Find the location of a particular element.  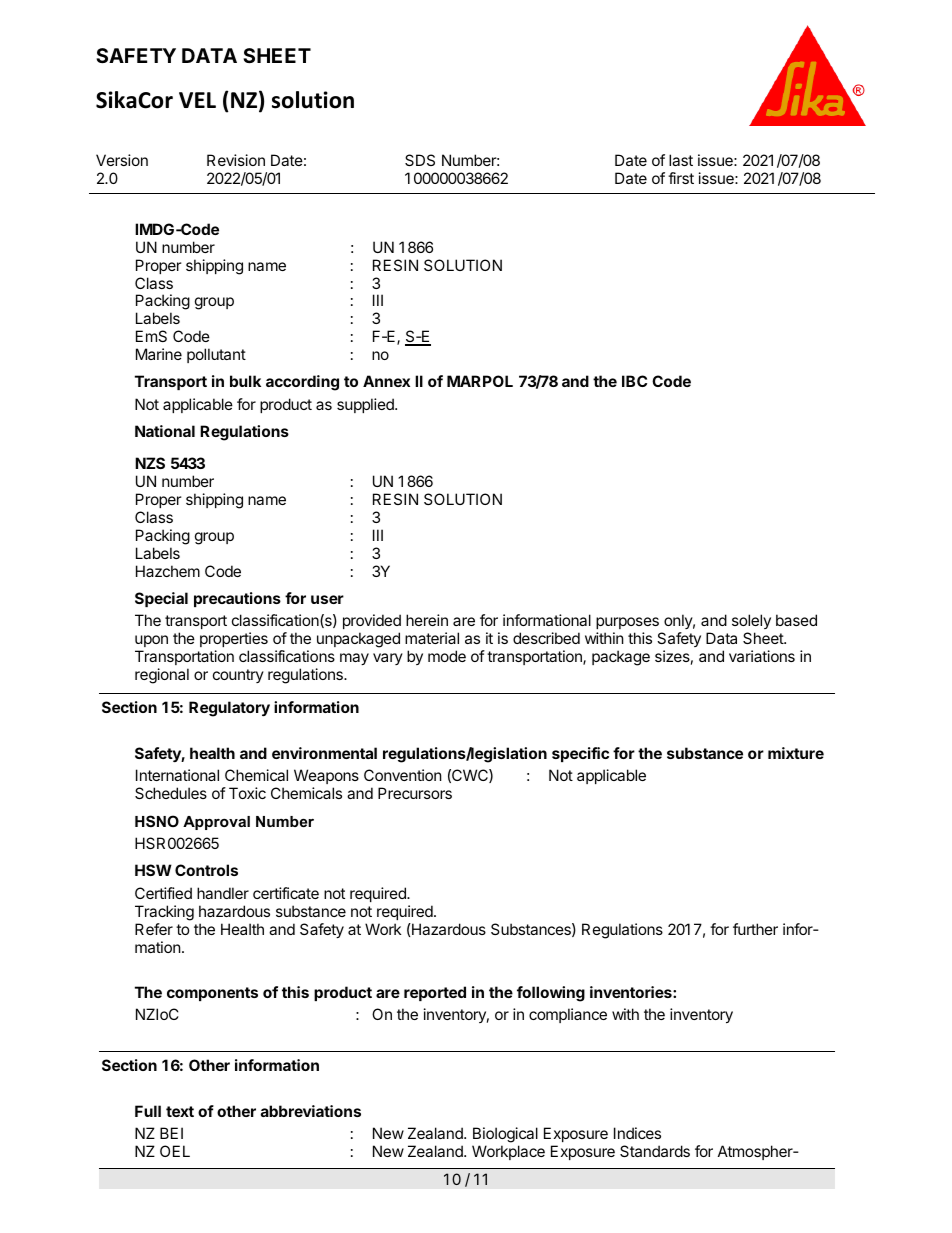

Biological is located at coordinates (505, 1136).
